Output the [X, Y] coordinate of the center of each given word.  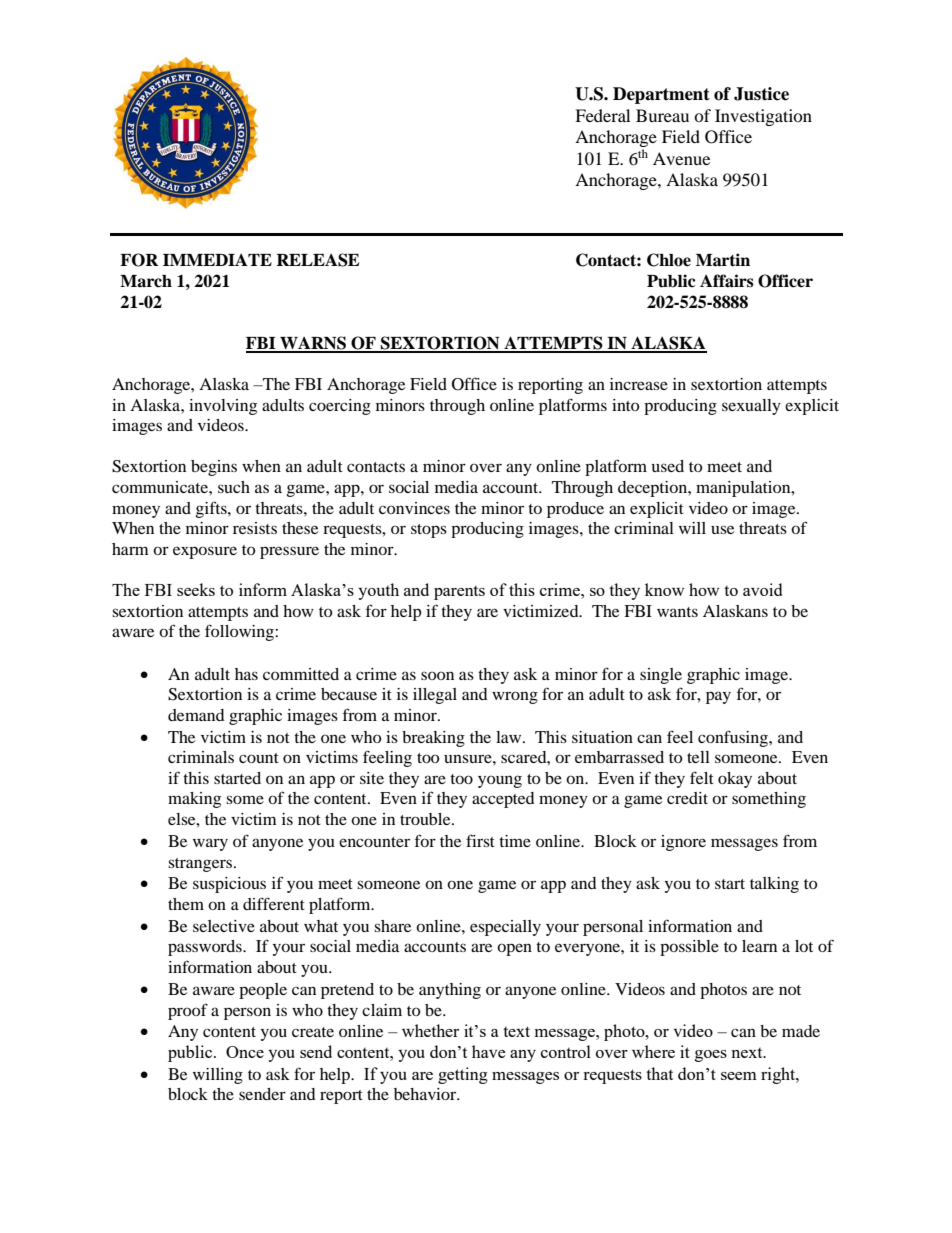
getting [463, 1075]
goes [711, 1056]
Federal [602, 115]
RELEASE [317, 260]
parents [459, 593]
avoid [762, 589]
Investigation [763, 117]
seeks [196, 589]
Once [245, 1052]
